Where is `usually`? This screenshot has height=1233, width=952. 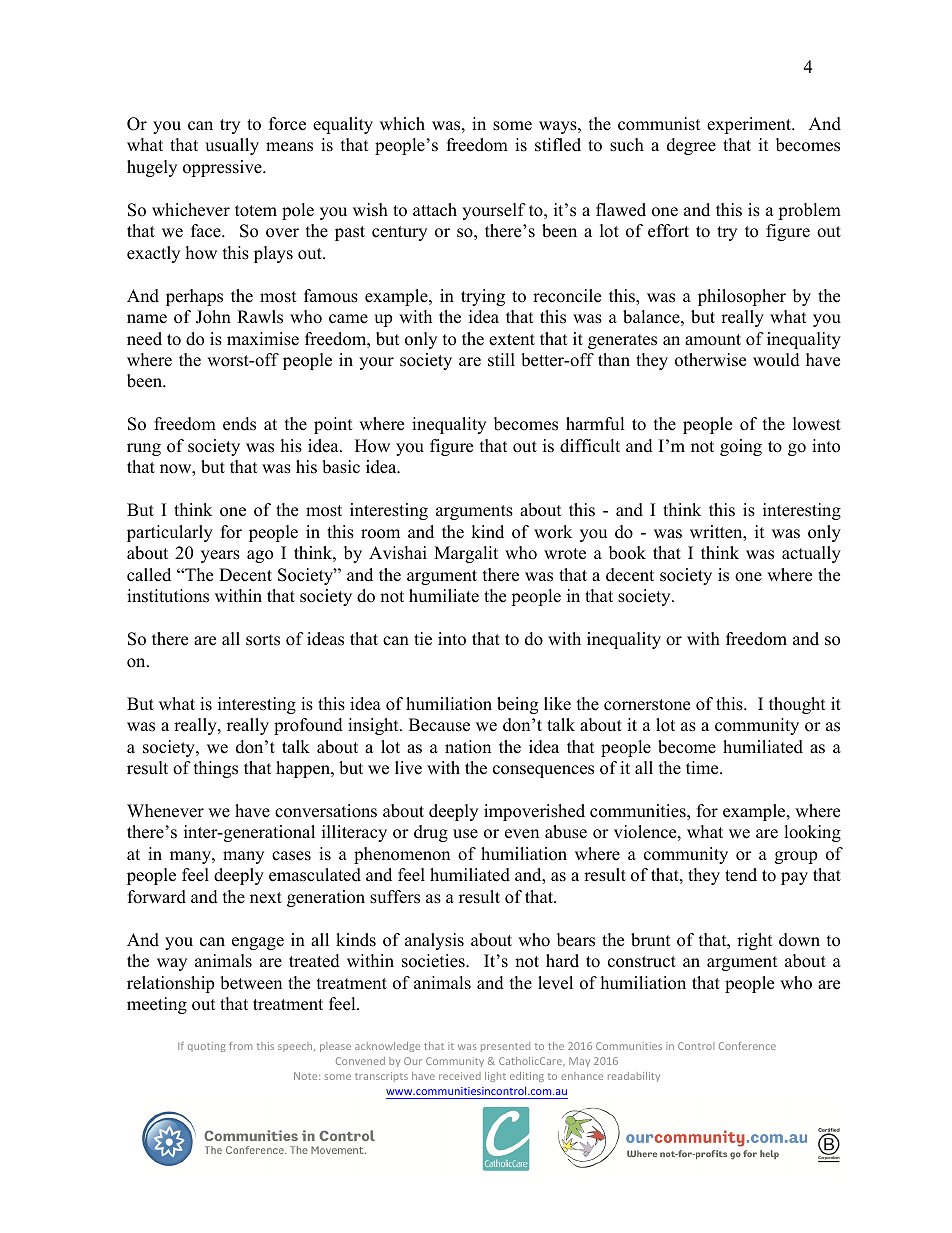
usually is located at coordinates (232, 146).
